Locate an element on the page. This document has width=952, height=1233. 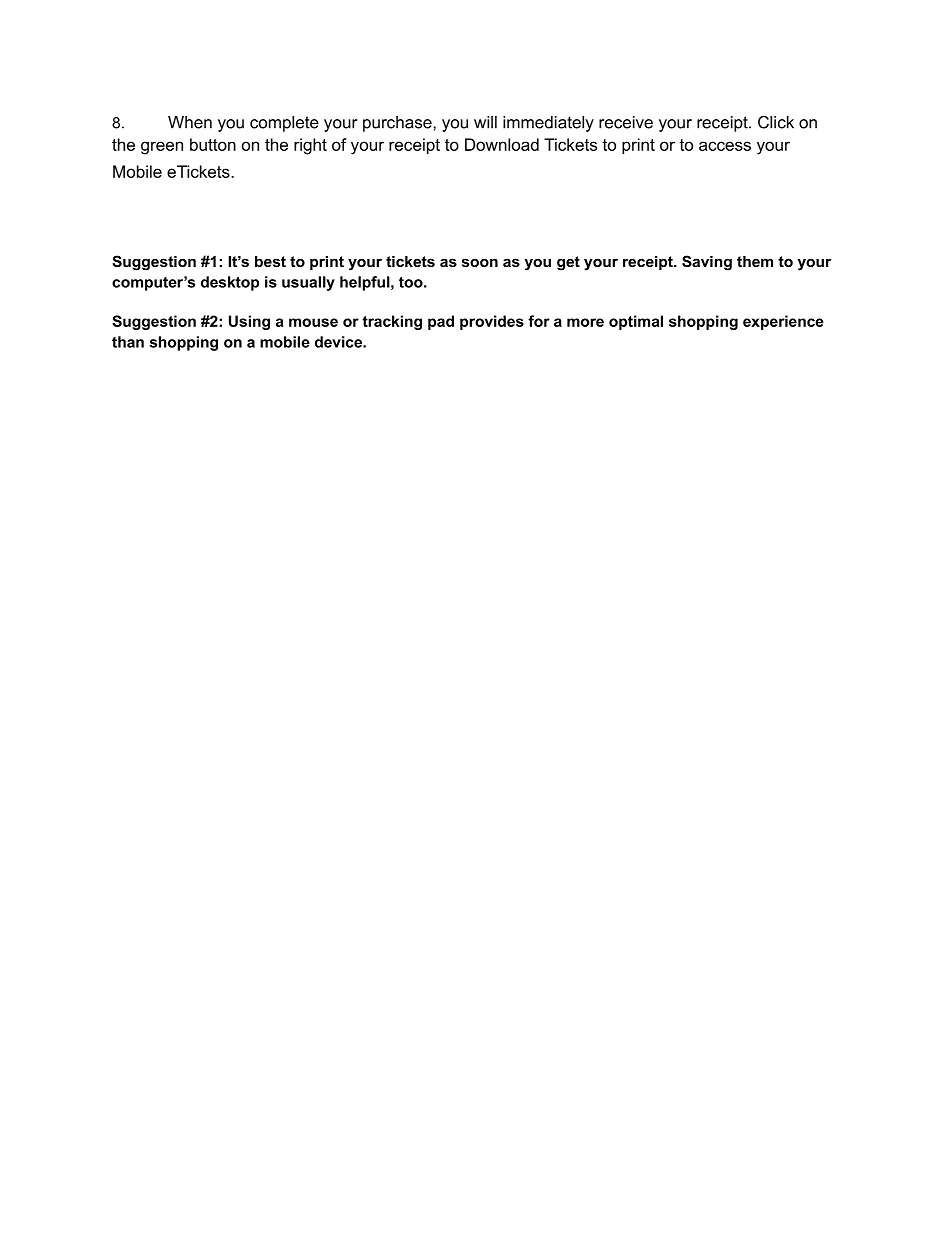
best is located at coordinates (270, 261).
